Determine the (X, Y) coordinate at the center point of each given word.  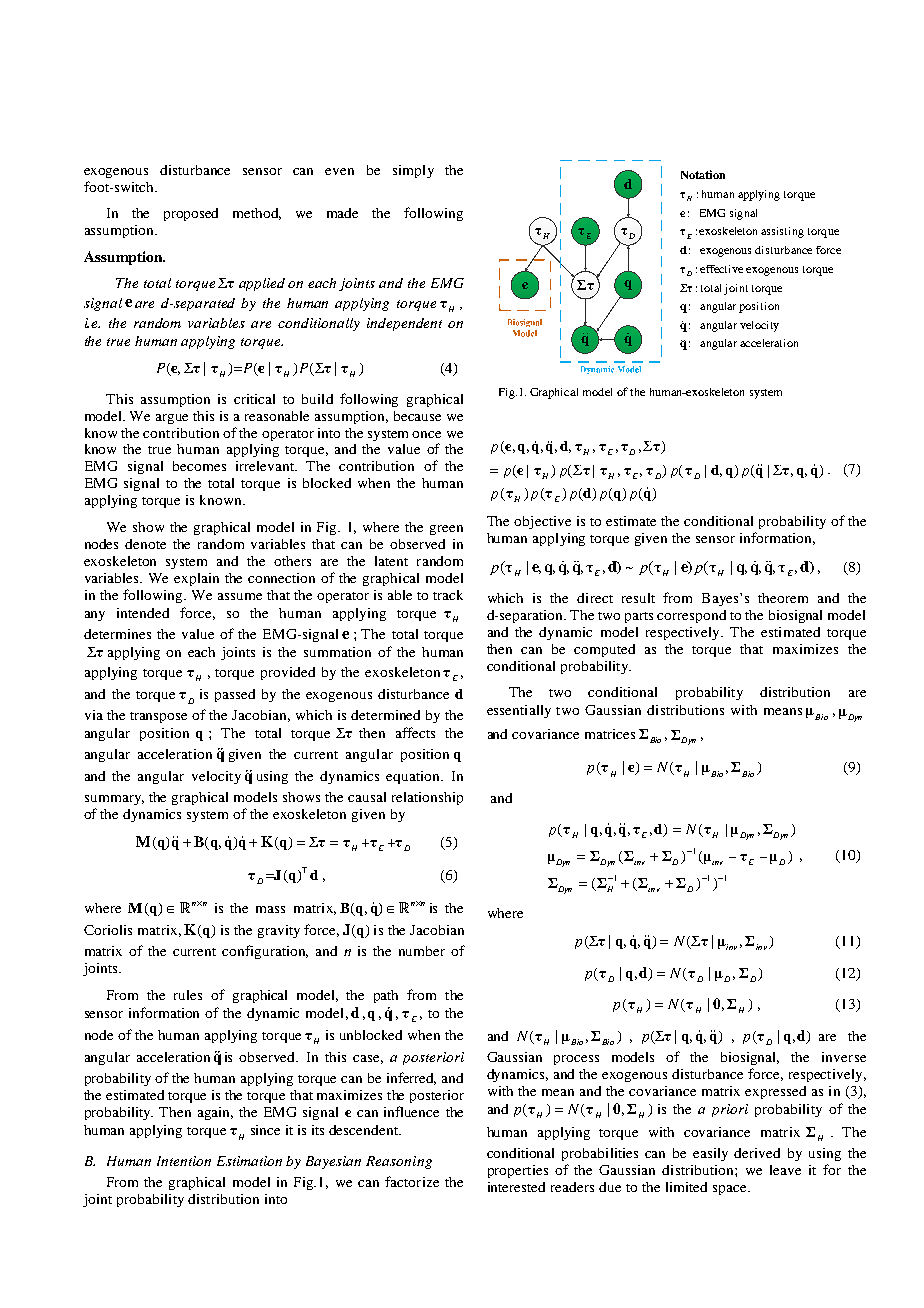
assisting (782, 232)
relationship (427, 798)
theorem (783, 598)
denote (145, 544)
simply (413, 171)
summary (114, 800)
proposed (191, 214)
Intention (184, 1161)
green (446, 530)
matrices (610, 734)
